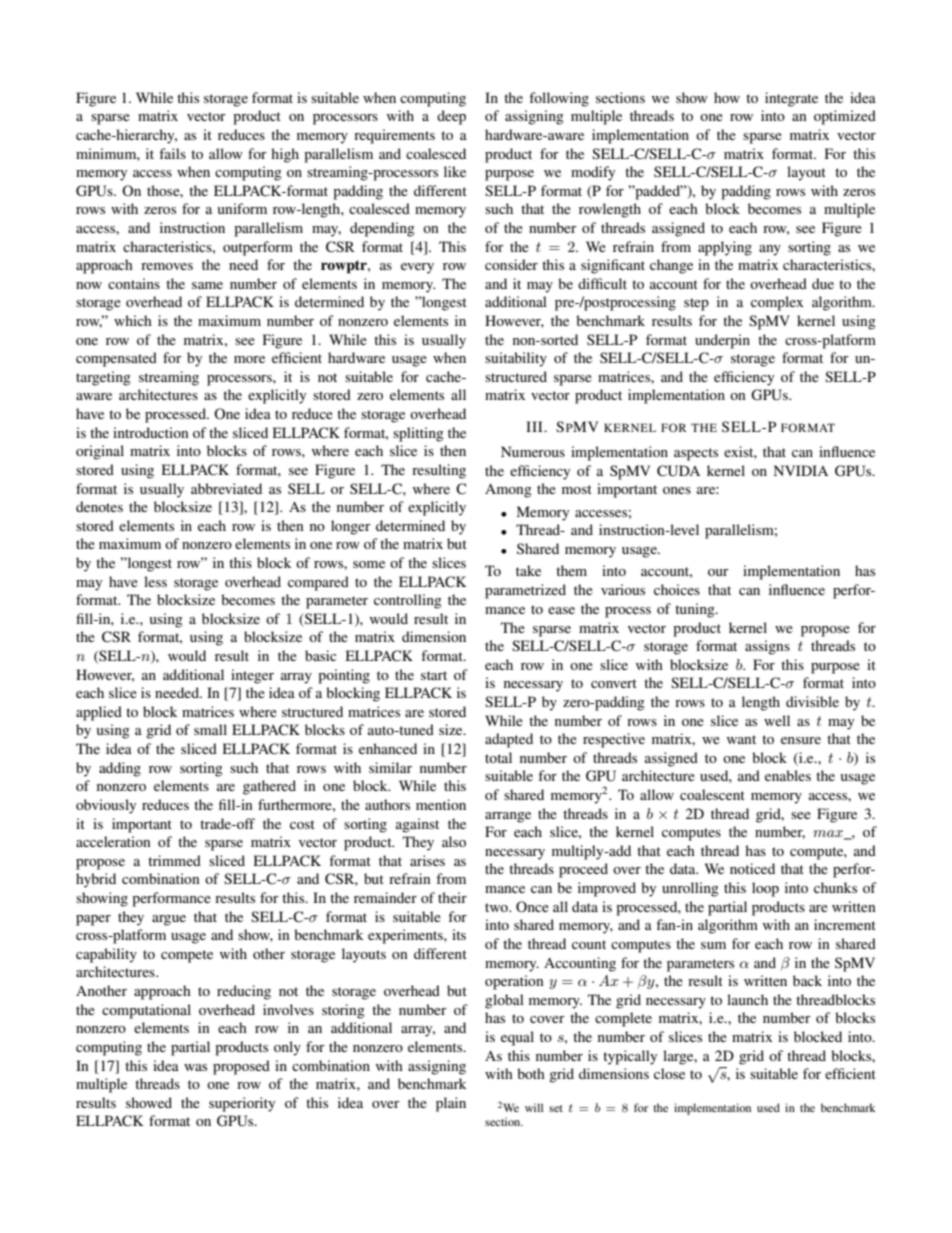  I want to click on splitting, so click(418, 434).
